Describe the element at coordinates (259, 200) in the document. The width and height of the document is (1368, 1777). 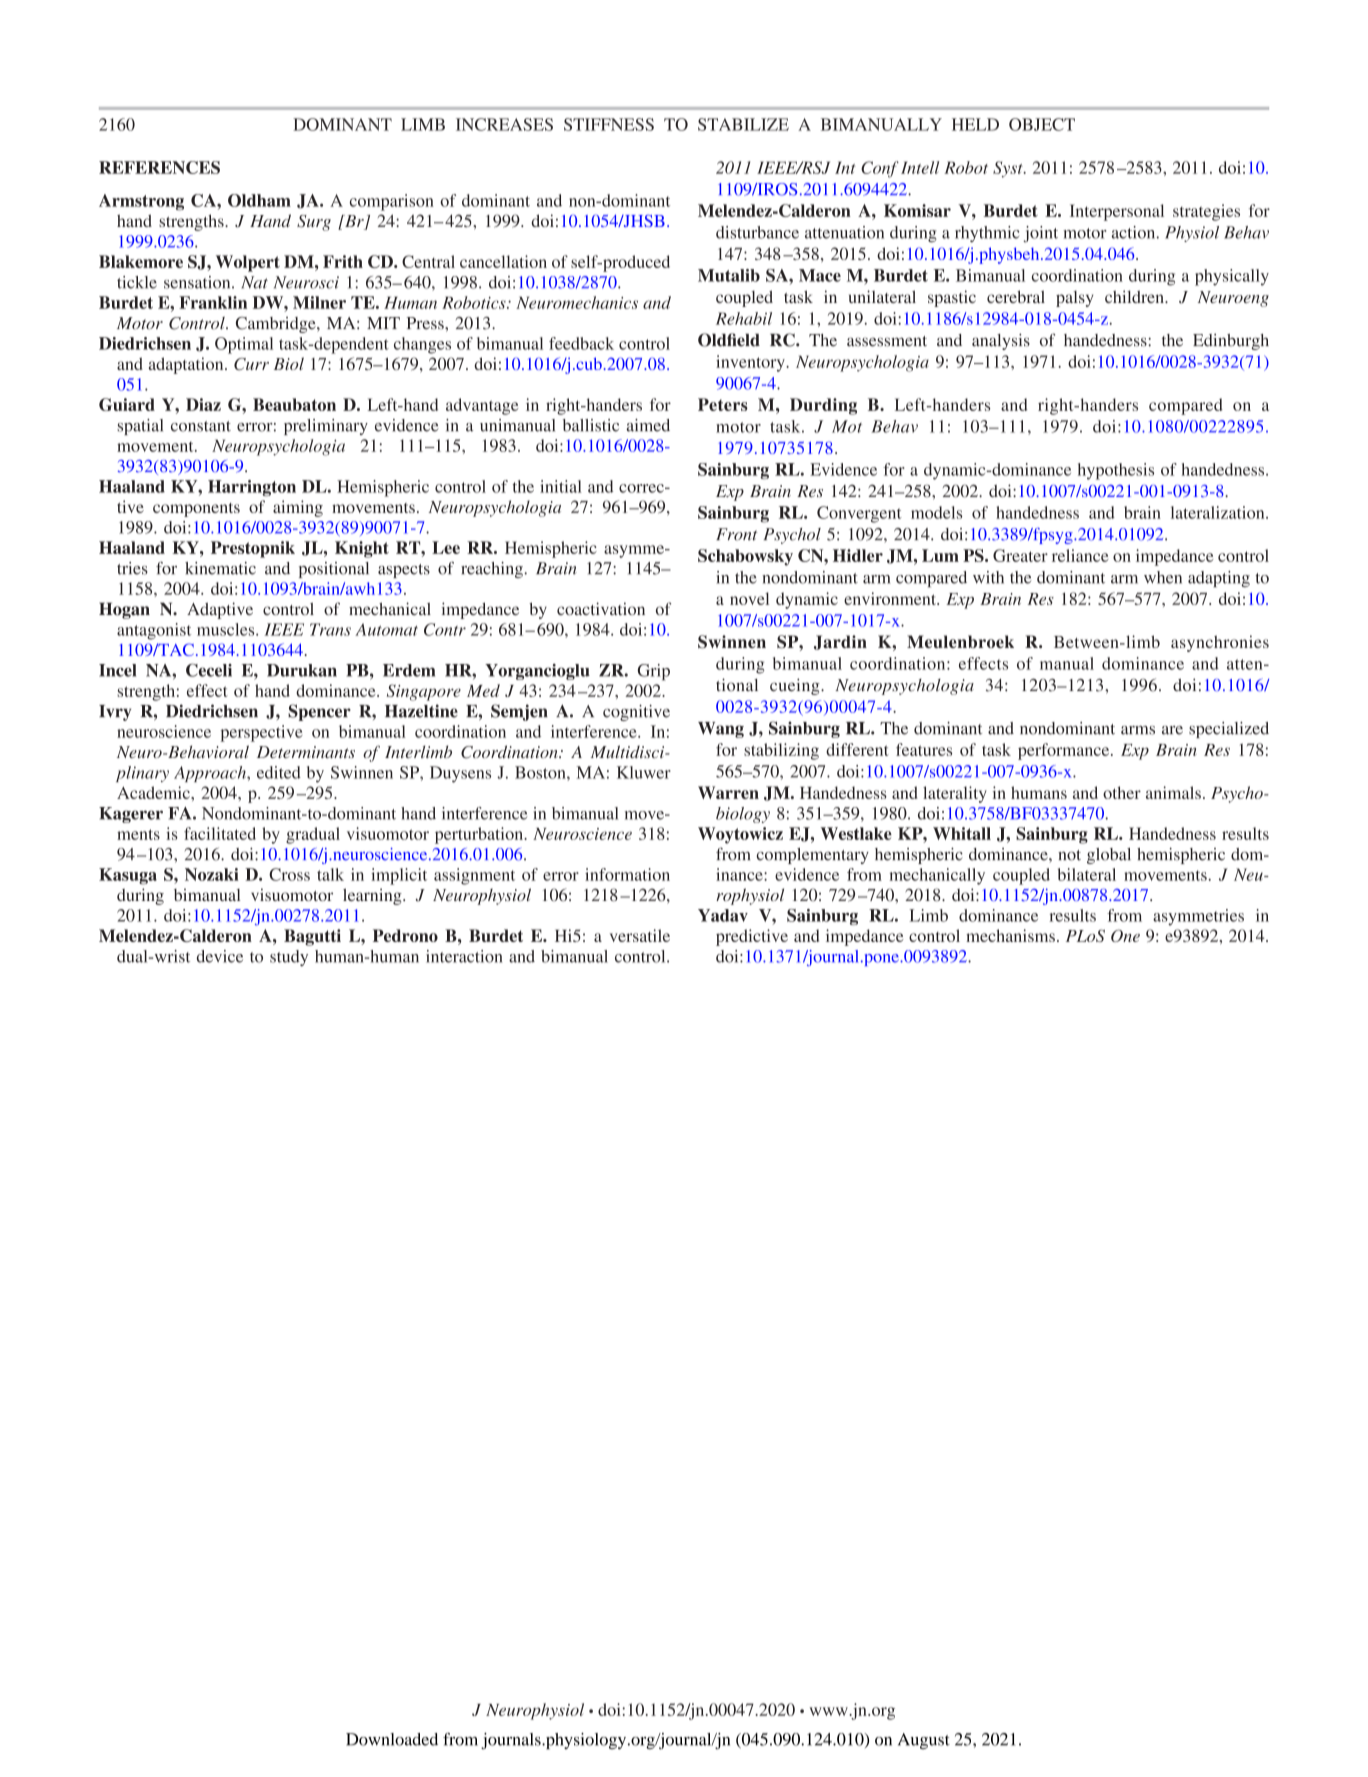
I see `Oldham` at that location.
